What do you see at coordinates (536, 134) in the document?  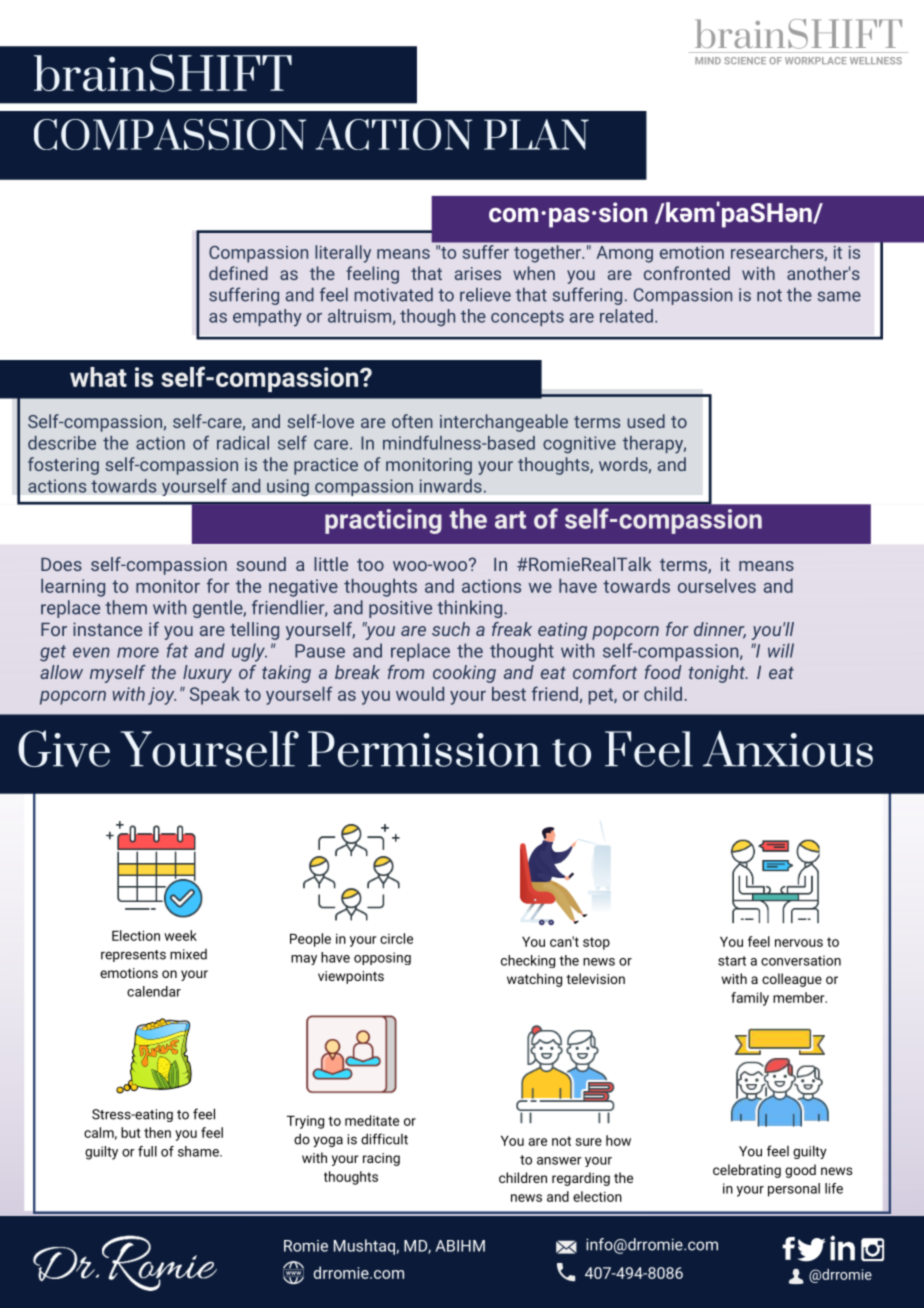 I see `PLAN` at bounding box center [536, 134].
